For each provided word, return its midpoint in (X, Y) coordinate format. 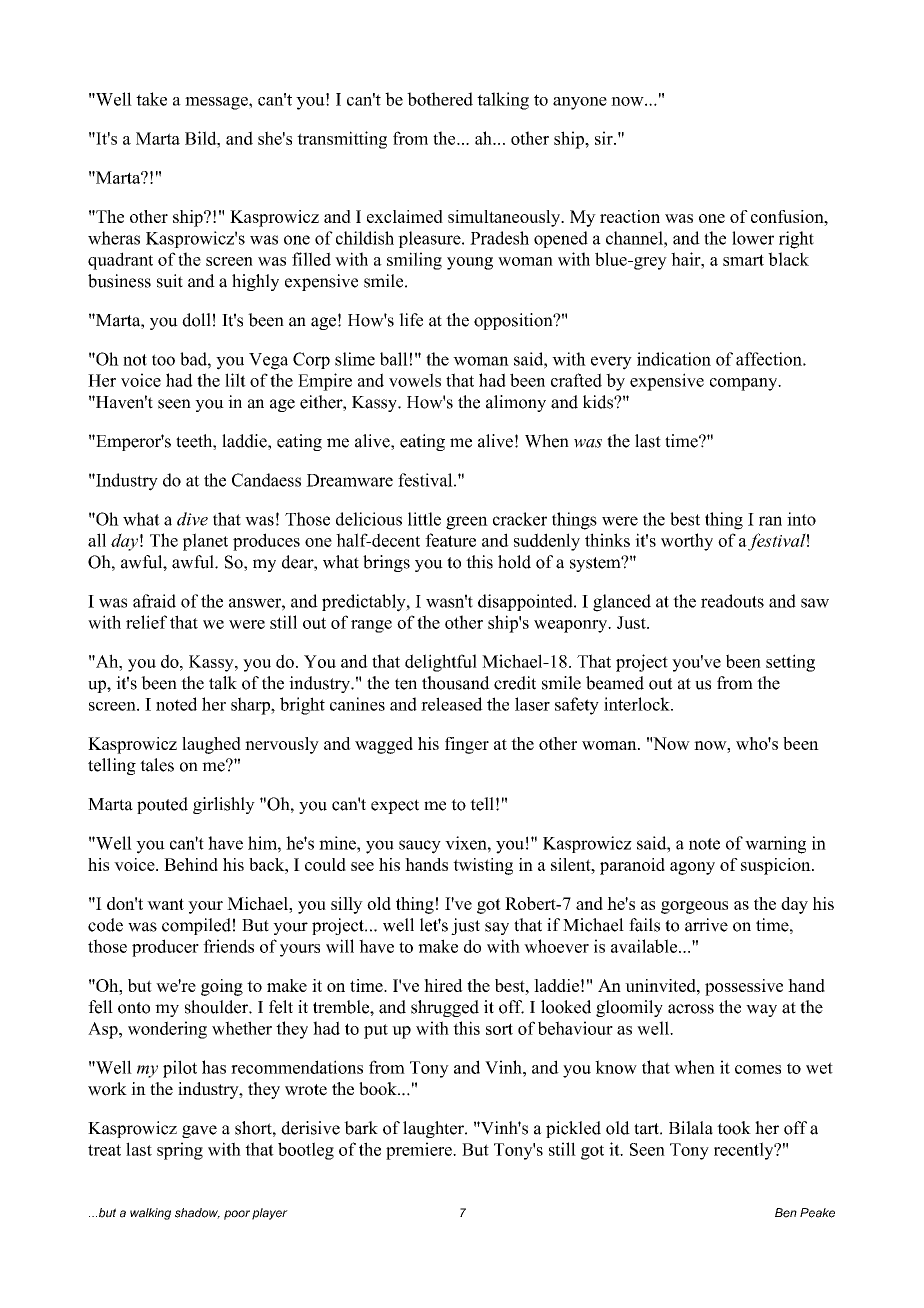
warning (775, 845)
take (151, 99)
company (745, 384)
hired (443, 985)
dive (192, 519)
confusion (788, 216)
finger (467, 745)
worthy (687, 542)
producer (165, 948)
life (411, 320)
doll (196, 320)
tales (157, 765)
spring (180, 1151)
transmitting (342, 140)
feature (450, 540)
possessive (744, 987)
